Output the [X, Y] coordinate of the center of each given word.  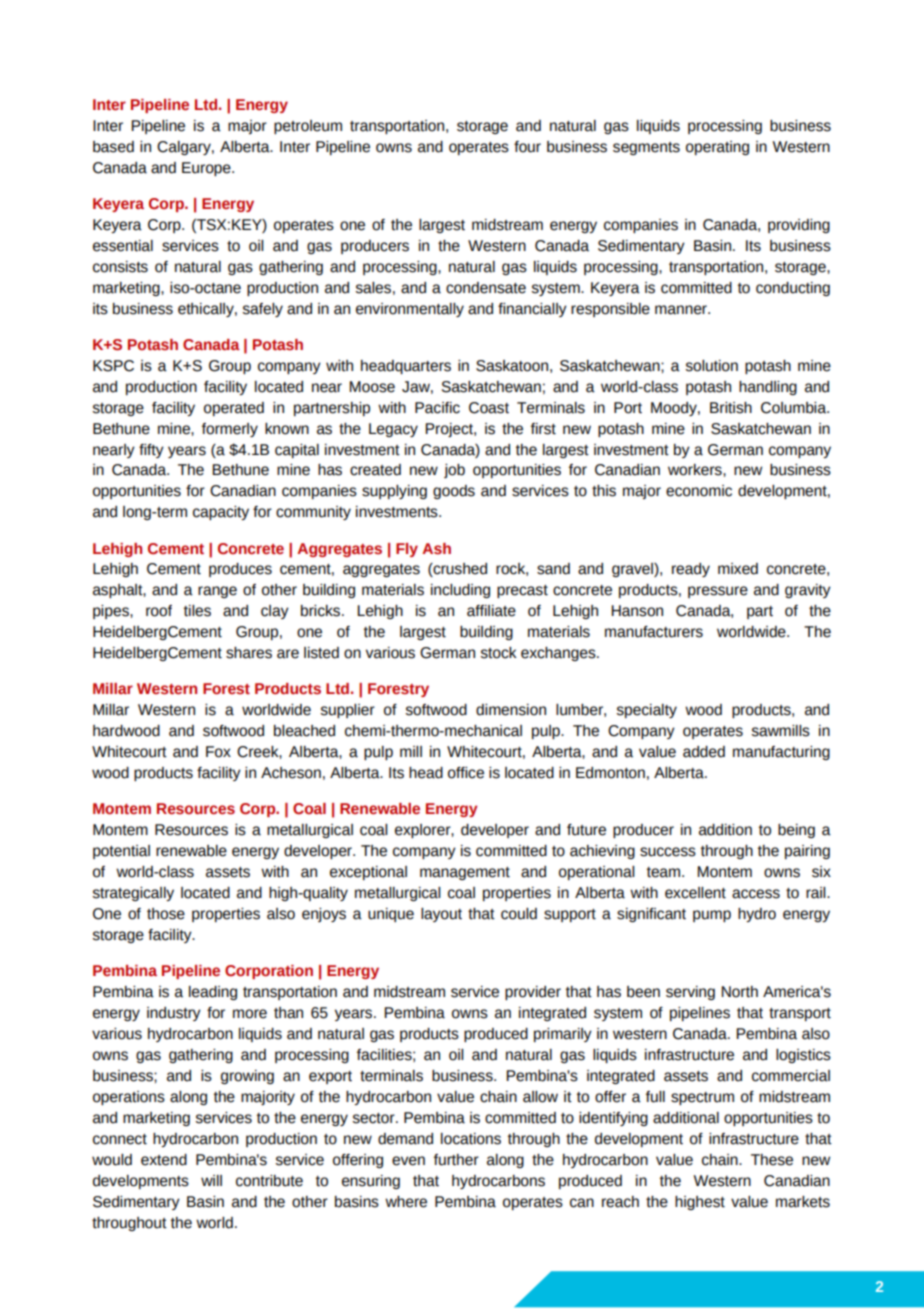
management [465, 873]
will [211, 1180]
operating [717, 148]
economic [699, 491]
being [796, 831]
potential [121, 852]
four [527, 147]
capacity [221, 513]
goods [454, 492]
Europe [207, 169]
